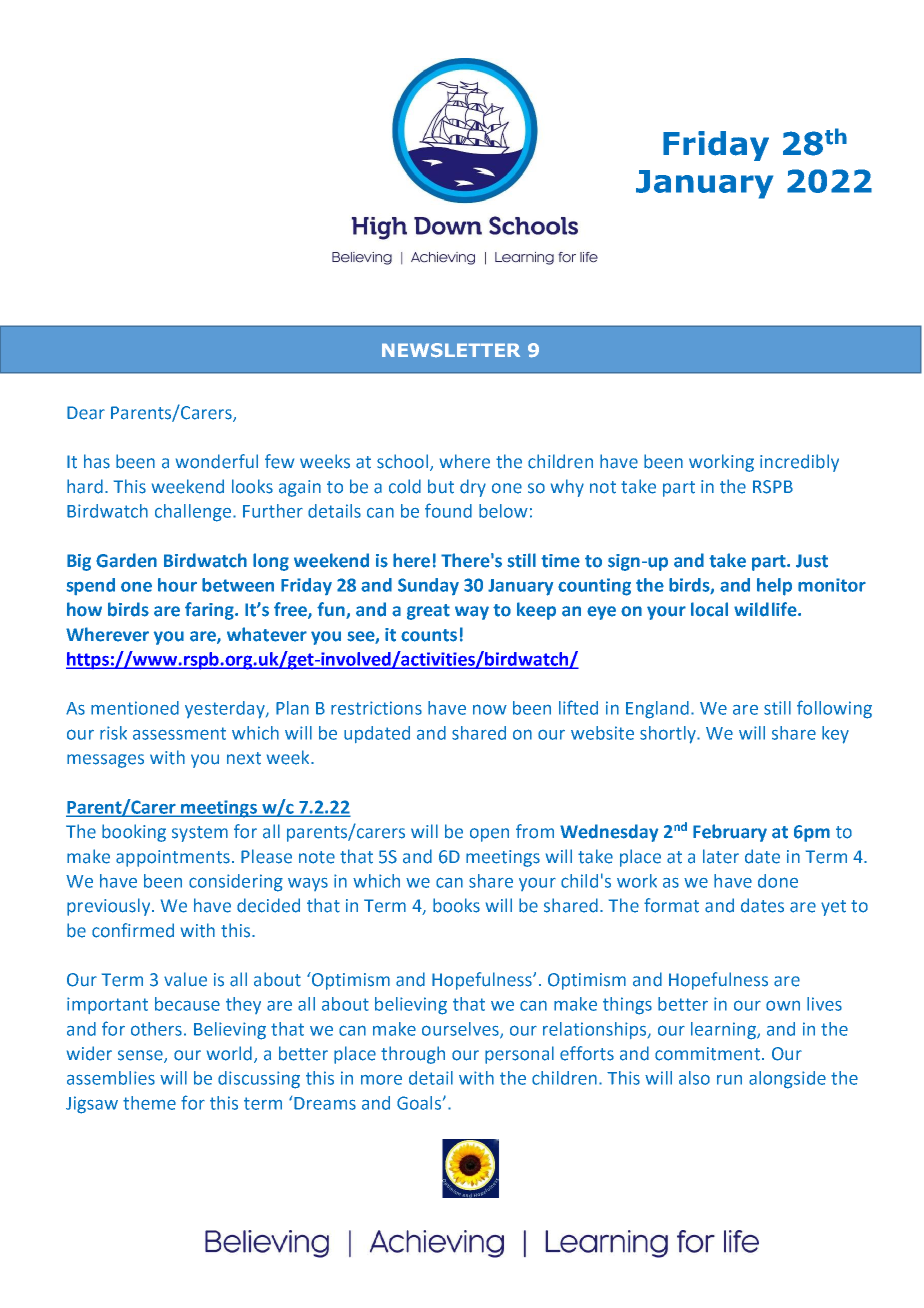  I want to click on February, so click(730, 833).
